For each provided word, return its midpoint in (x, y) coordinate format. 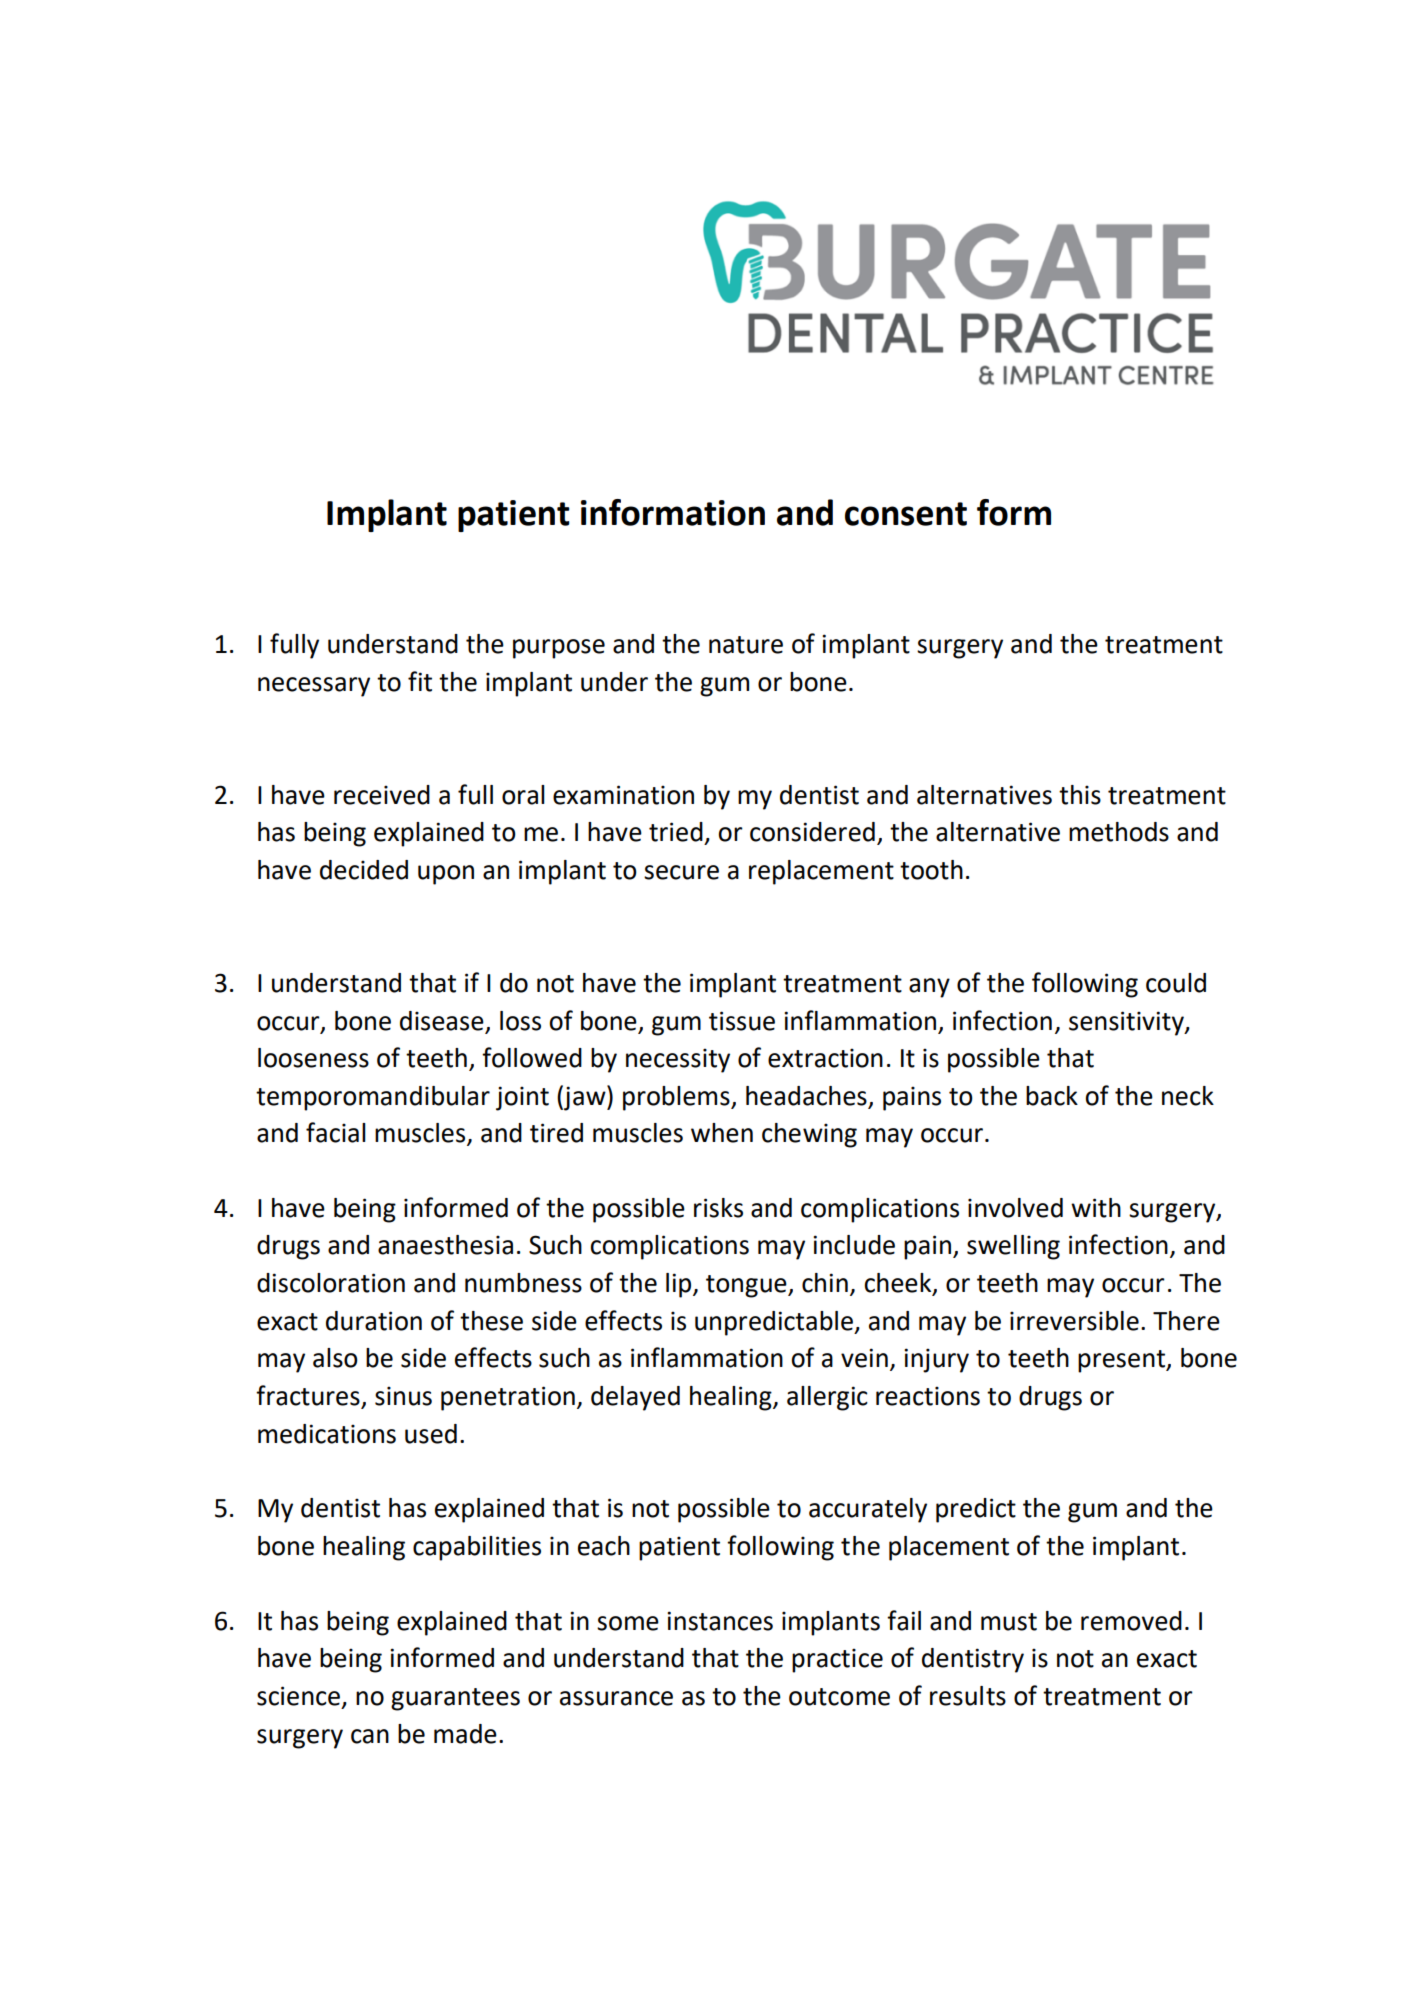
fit (420, 681)
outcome (839, 1697)
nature (746, 645)
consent (906, 514)
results (968, 1696)
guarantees (455, 1699)
